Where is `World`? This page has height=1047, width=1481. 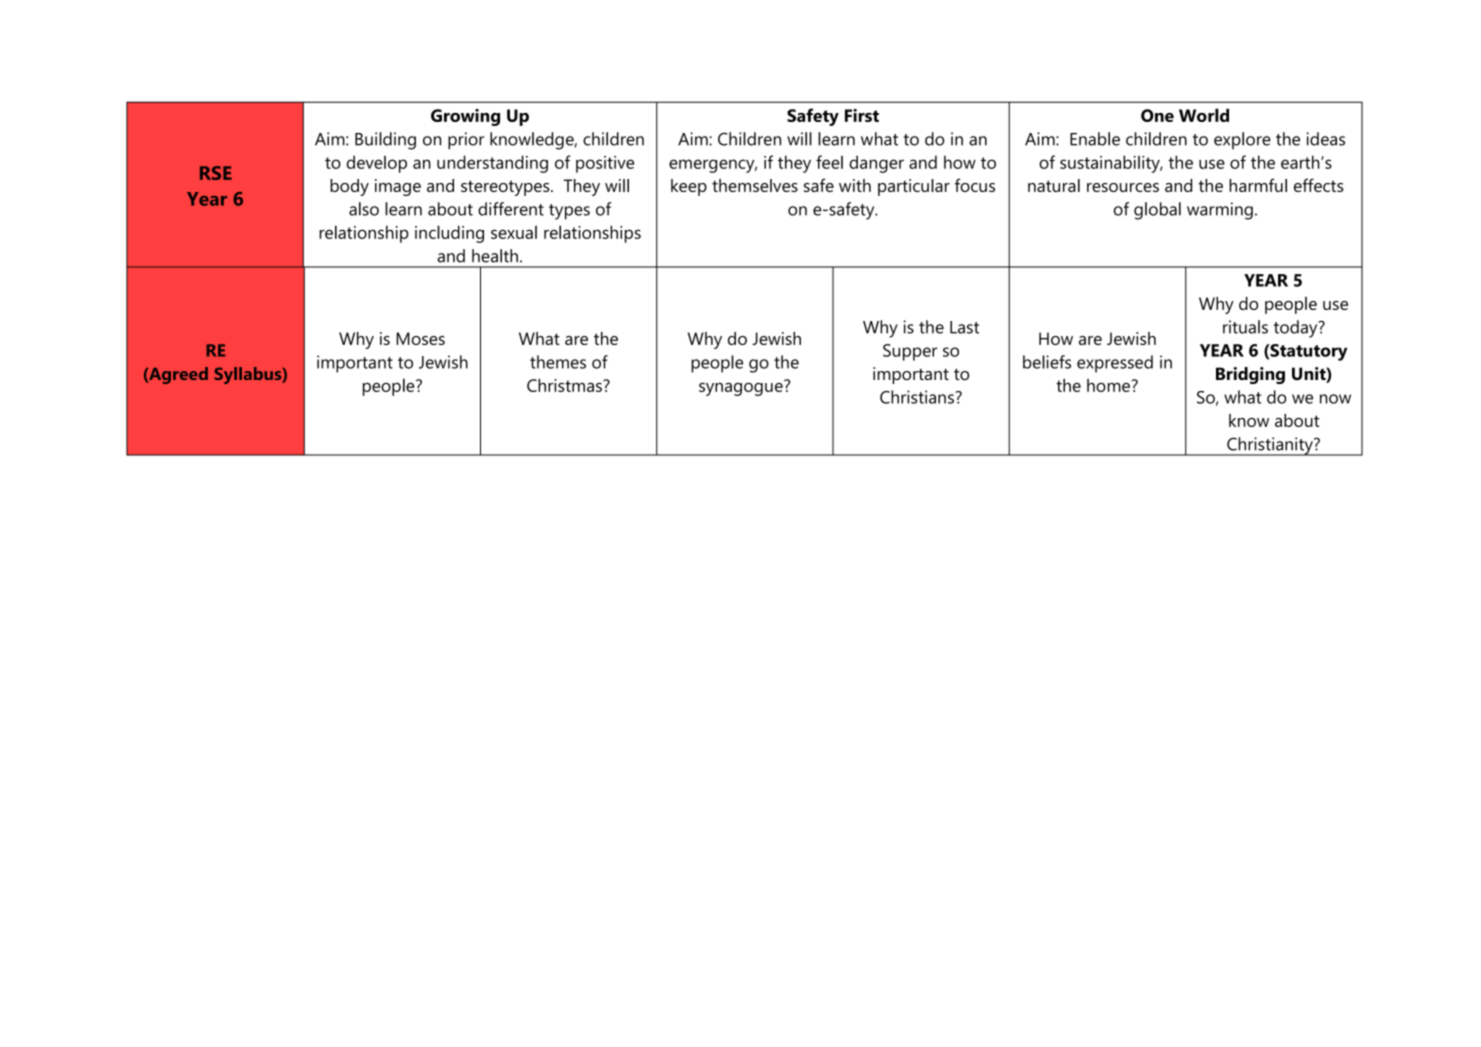 World is located at coordinates (1204, 115).
